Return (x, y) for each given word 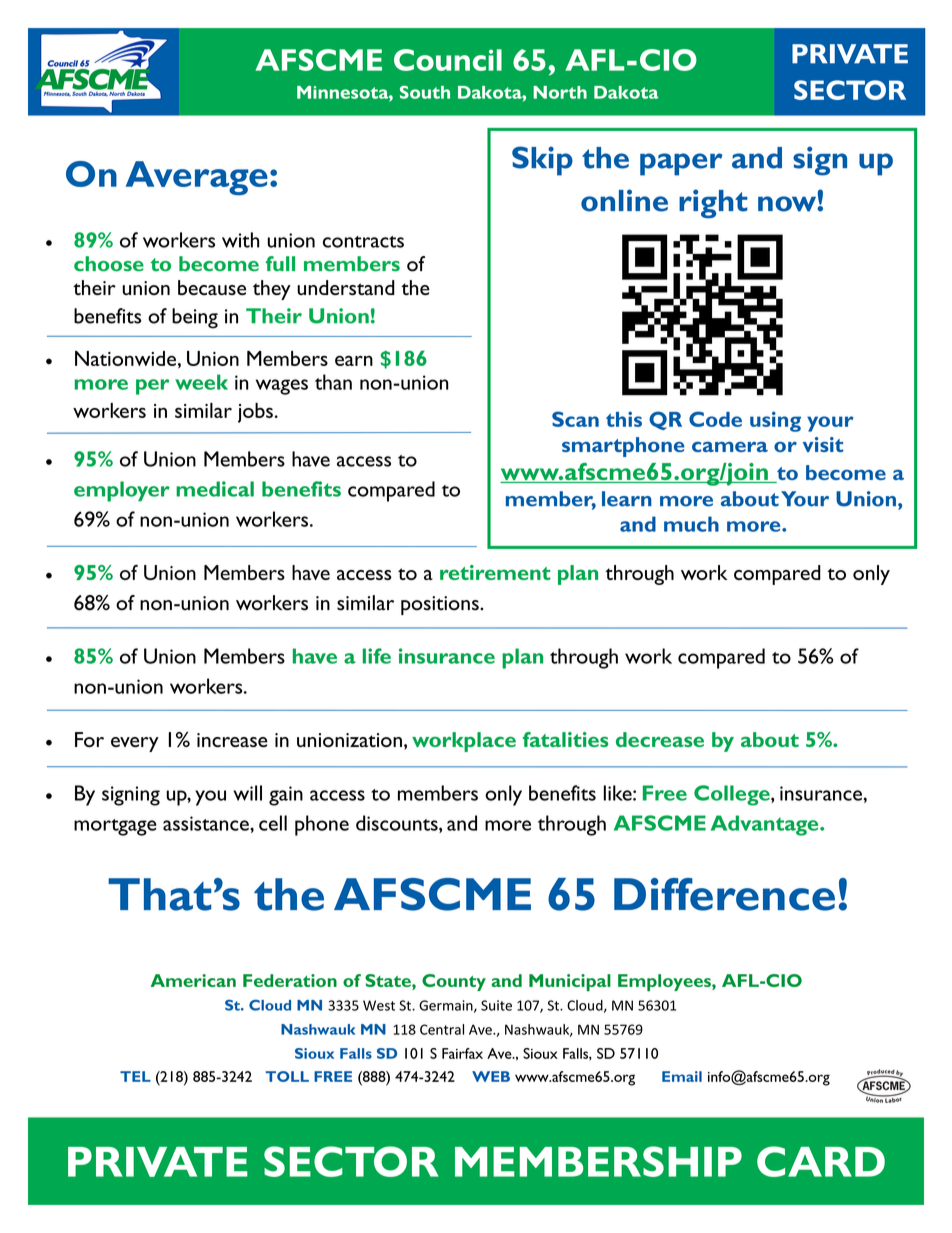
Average (197, 178)
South (425, 92)
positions (441, 605)
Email (682, 1076)
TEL (135, 1076)
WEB (491, 1076)
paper (681, 164)
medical (215, 489)
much (691, 524)
